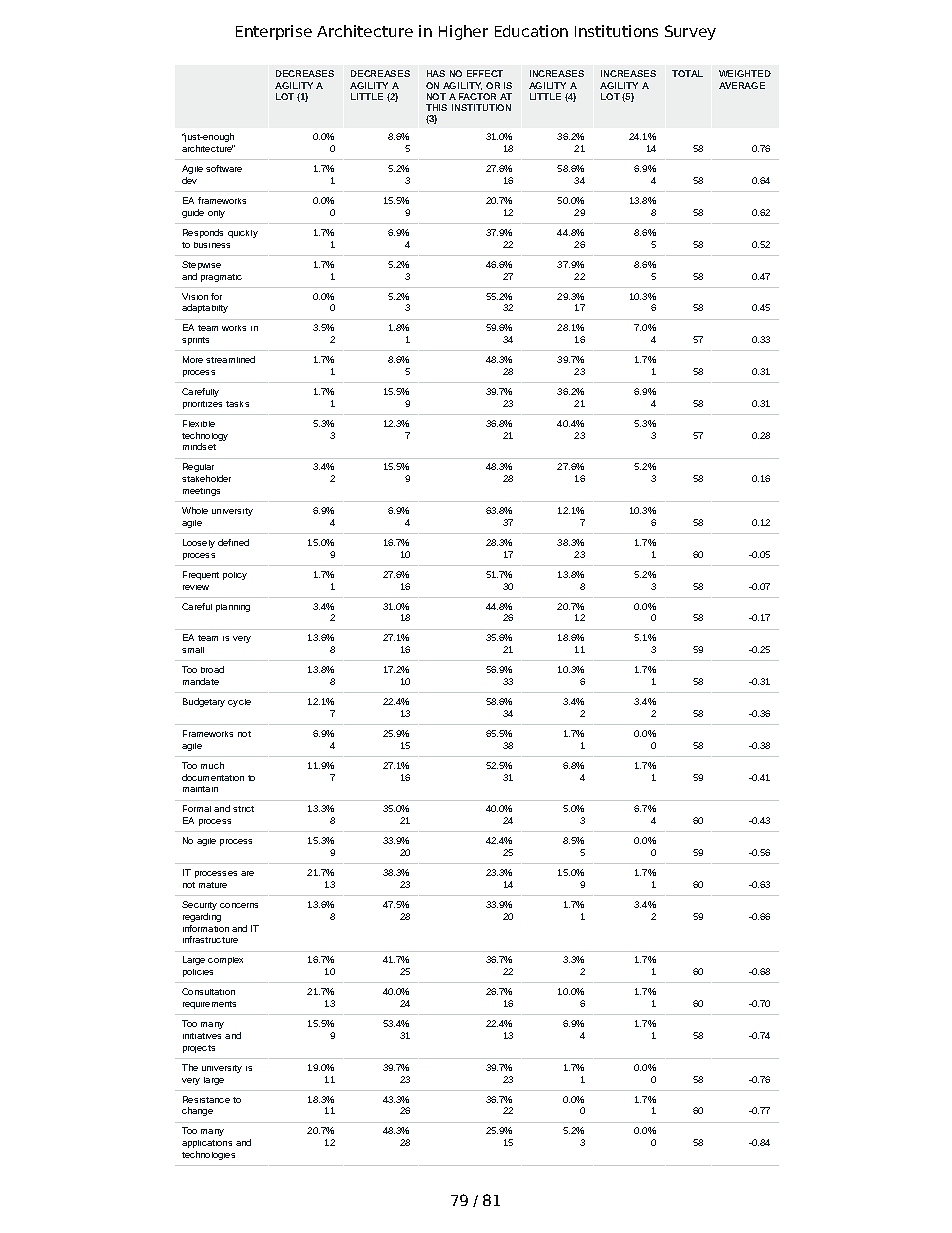 The image size is (952, 1233). What do you see at coordinates (742, 85) in the screenshot?
I see `AVERAGE` at bounding box center [742, 85].
